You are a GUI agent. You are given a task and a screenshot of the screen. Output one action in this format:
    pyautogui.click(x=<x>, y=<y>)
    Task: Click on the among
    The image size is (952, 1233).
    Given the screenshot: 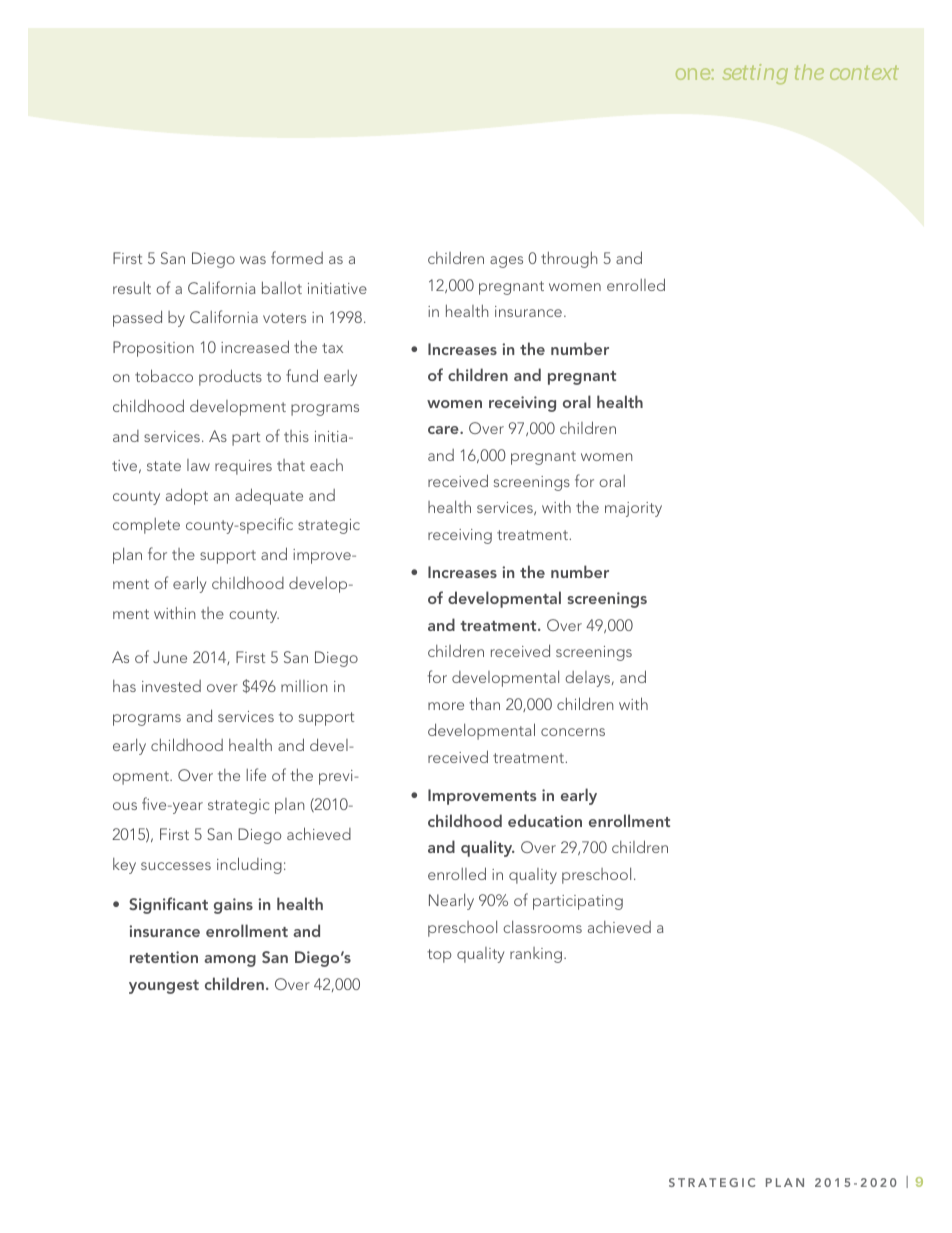 What is the action you would take?
    pyautogui.click(x=230, y=961)
